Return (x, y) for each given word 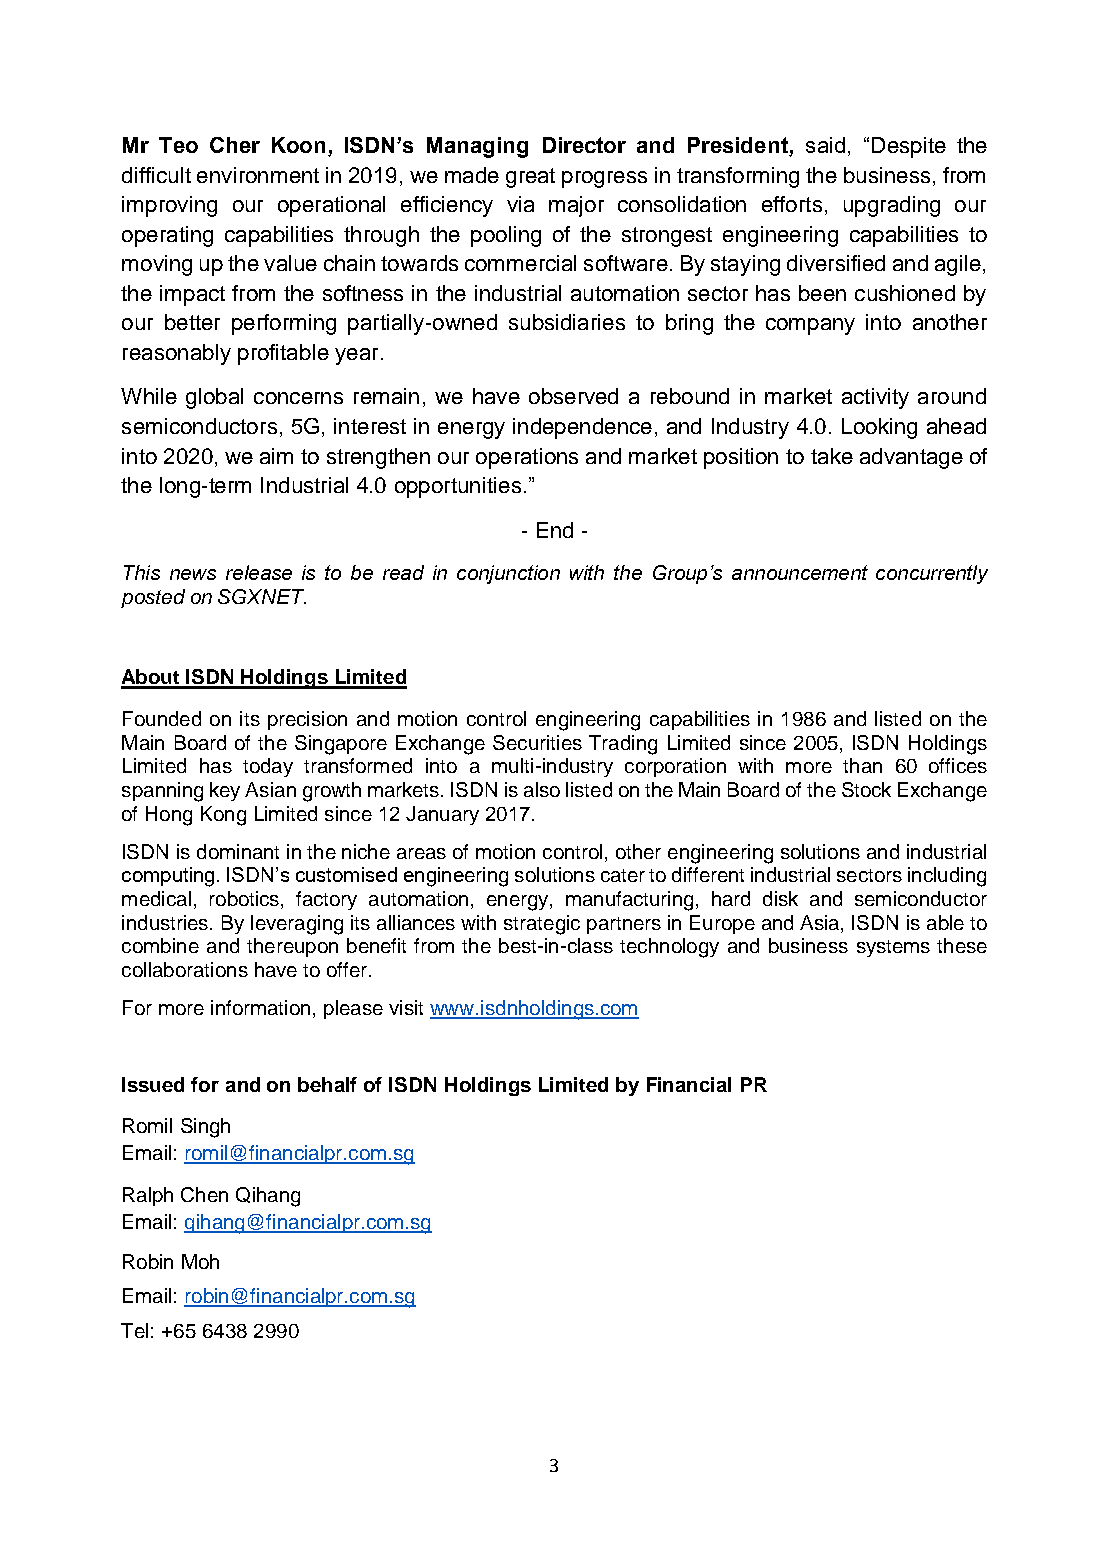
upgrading (892, 206)
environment (258, 175)
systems (893, 948)
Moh (200, 1261)
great (530, 178)
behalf (327, 1084)
